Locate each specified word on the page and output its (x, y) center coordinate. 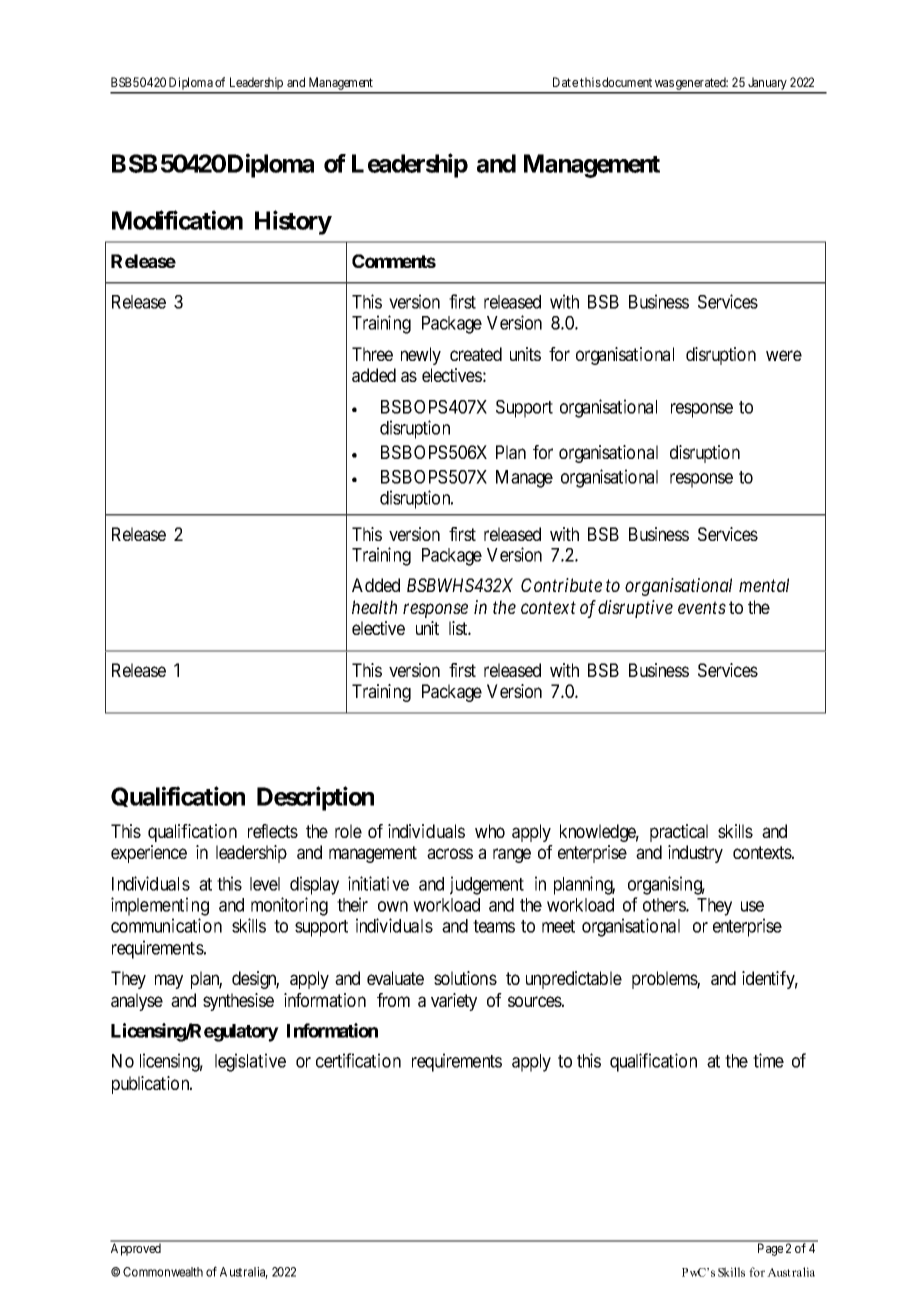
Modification (177, 220)
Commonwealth (163, 1272)
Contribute (561, 585)
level (265, 884)
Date (565, 82)
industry (695, 854)
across (450, 853)
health (374, 607)
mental (764, 585)
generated (701, 85)
